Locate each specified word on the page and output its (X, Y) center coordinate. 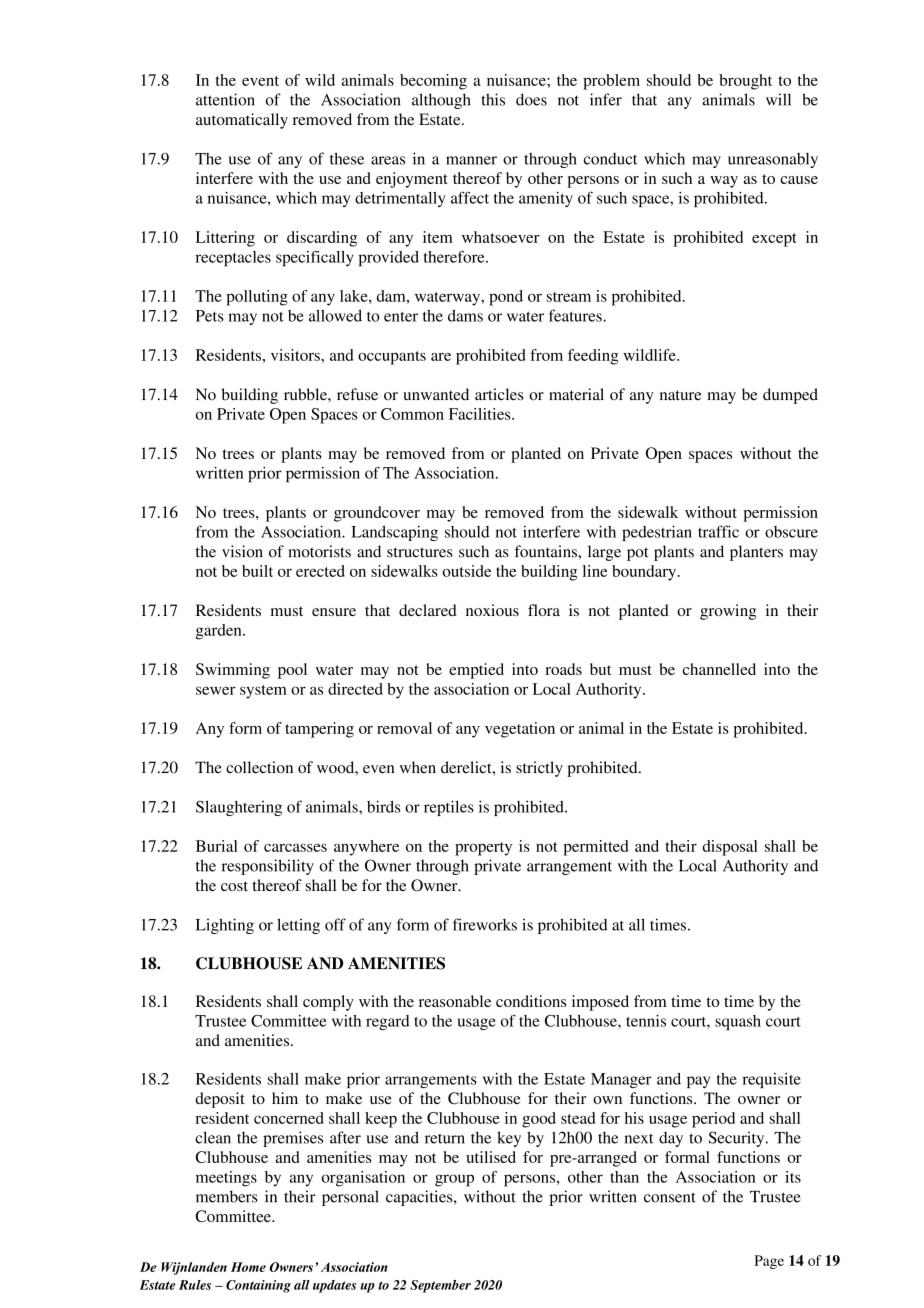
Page (769, 1262)
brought (745, 82)
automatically (242, 121)
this (493, 99)
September (440, 1286)
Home (248, 1267)
